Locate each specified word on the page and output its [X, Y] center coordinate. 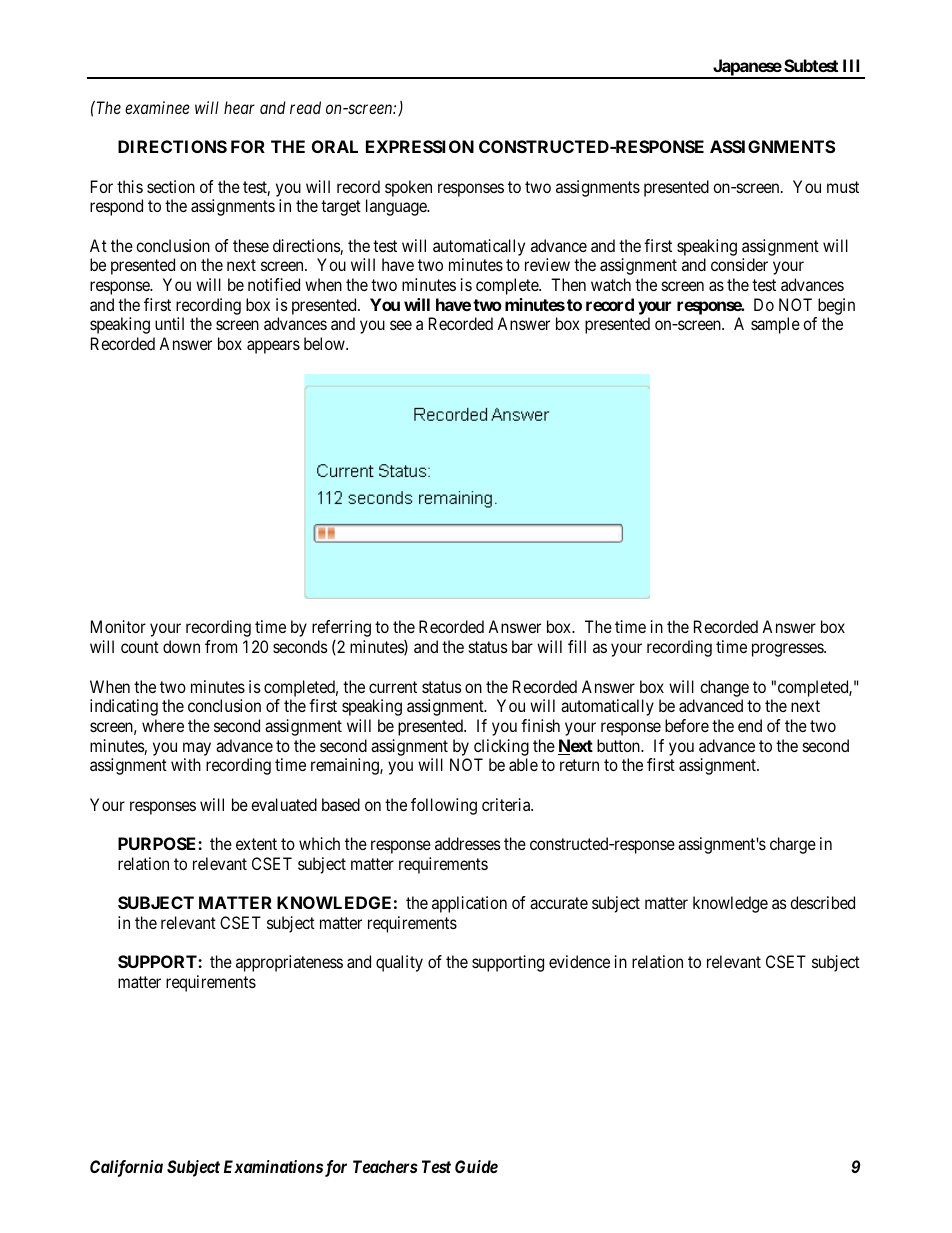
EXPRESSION [420, 146]
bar [522, 646]
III [851, 65]
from [221, 646]
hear [239, 107]
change [724, 688]
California [126, 1168]
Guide [476, 1166]
